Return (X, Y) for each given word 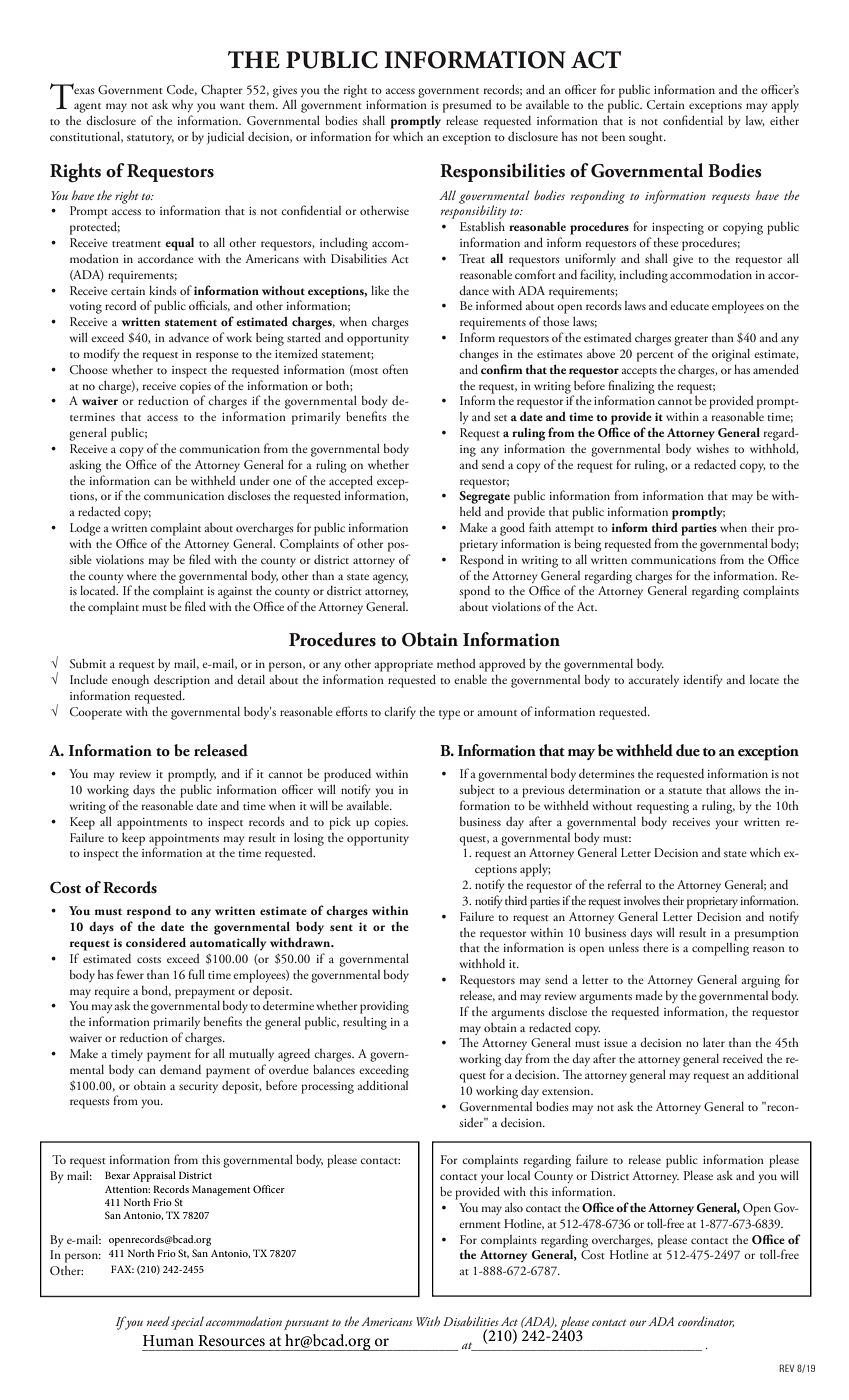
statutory (150, 139)
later (714, 1042)
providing (384, 1007)
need (158, 1321)
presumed (467, 106)
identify (702, 680)
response (217, 357)
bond (156, 991)
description (182, 681)
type (449, 715)
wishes (712, 448)
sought (647, 138)
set (500, 418)
